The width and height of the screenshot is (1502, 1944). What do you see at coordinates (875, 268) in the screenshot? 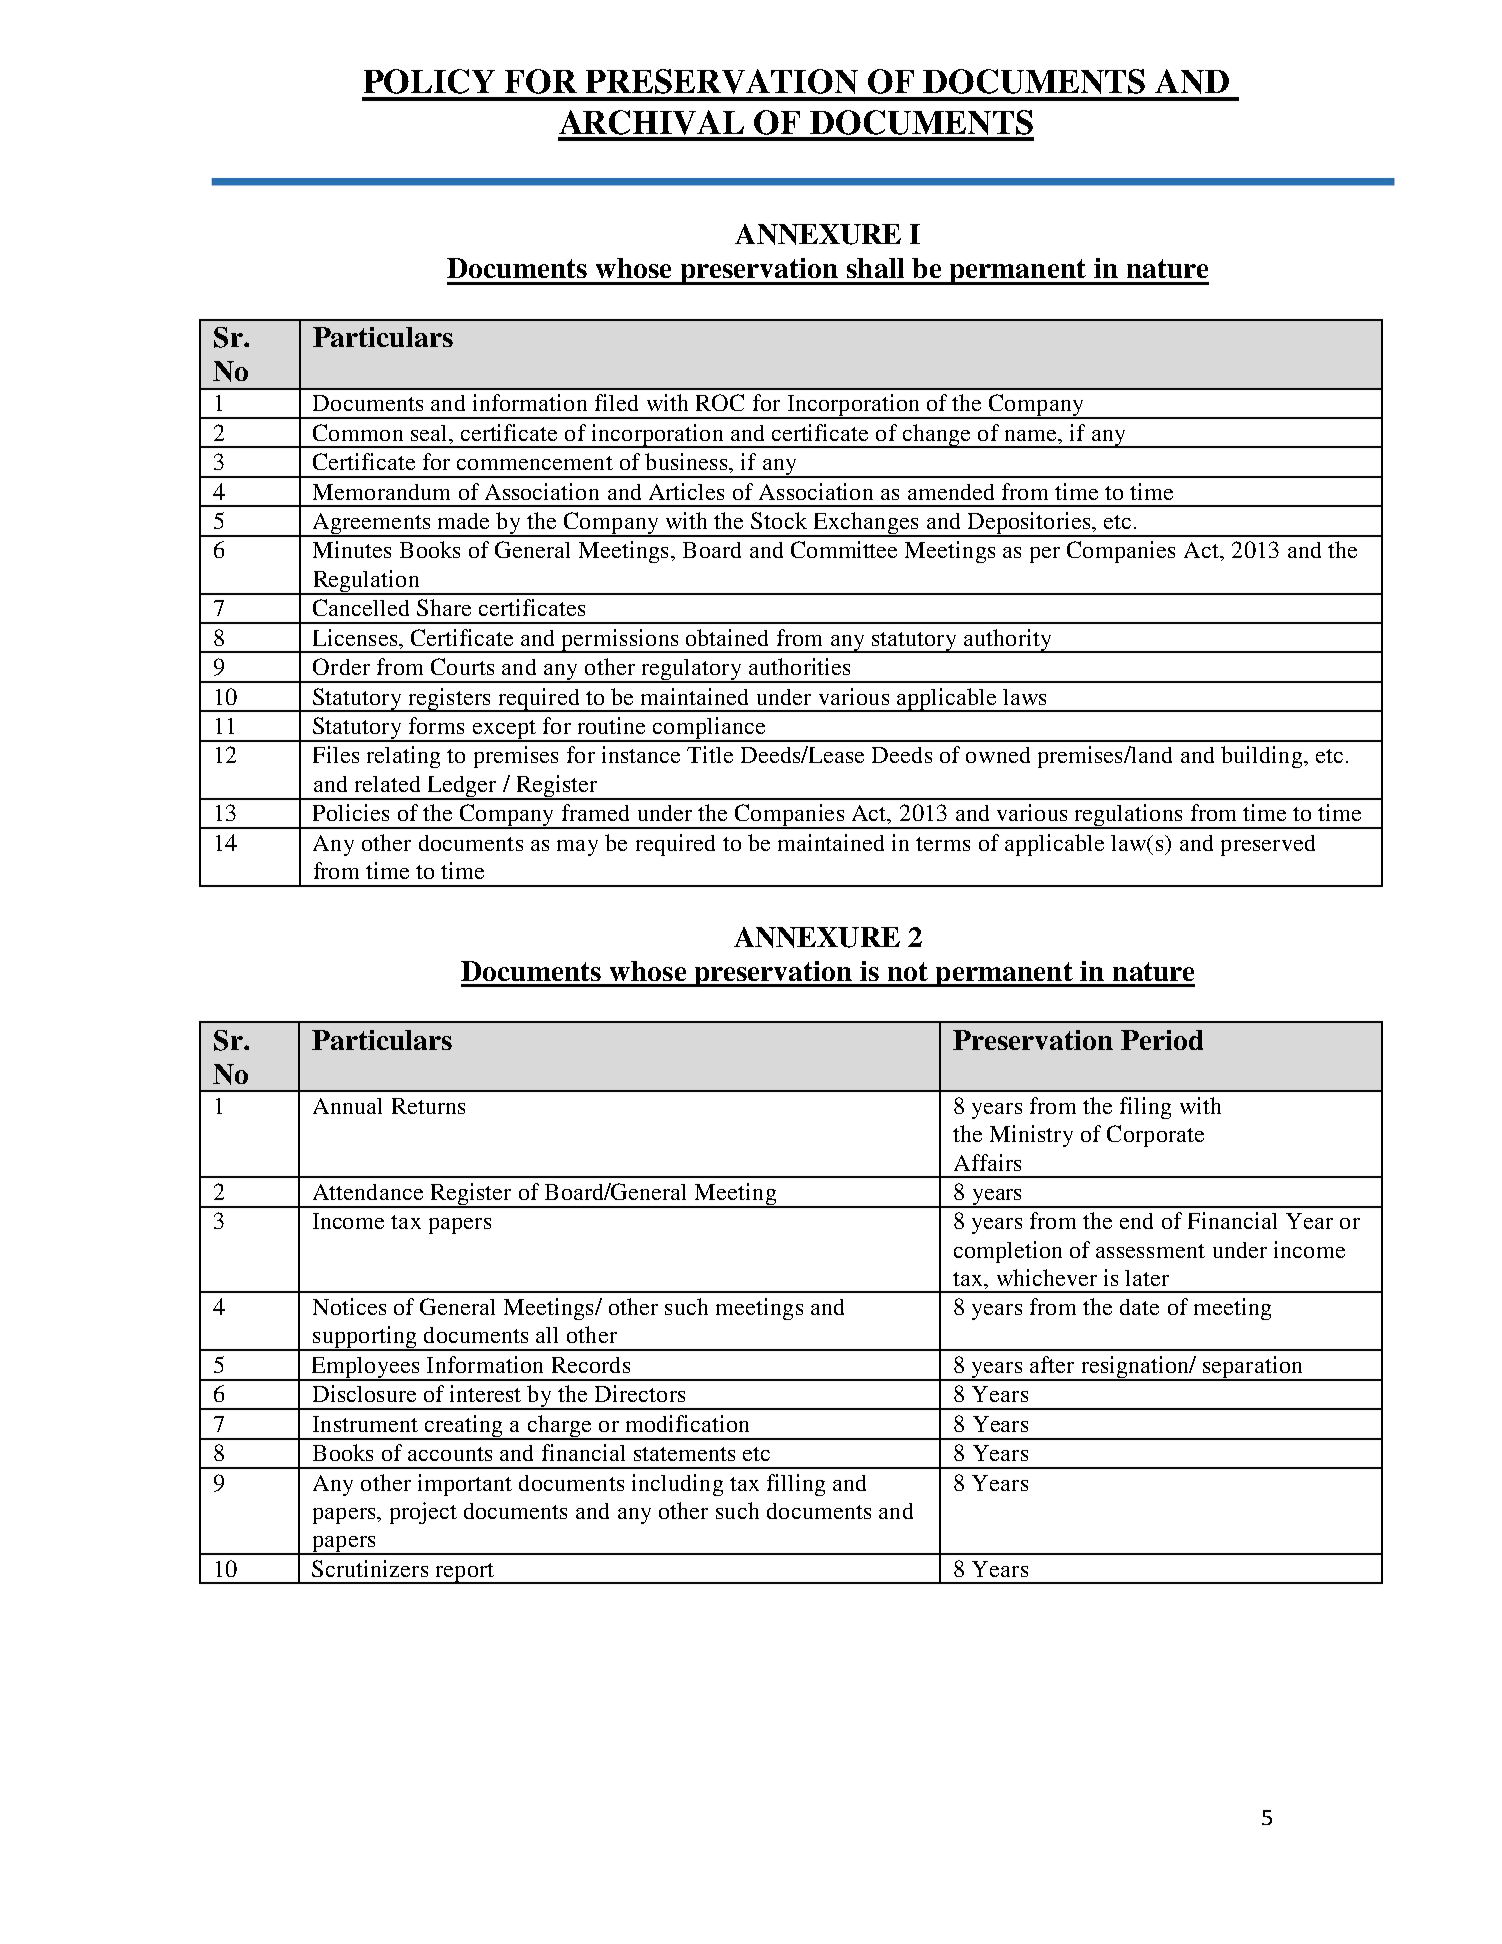
I see `shall` at bounding box center [875, 268].
